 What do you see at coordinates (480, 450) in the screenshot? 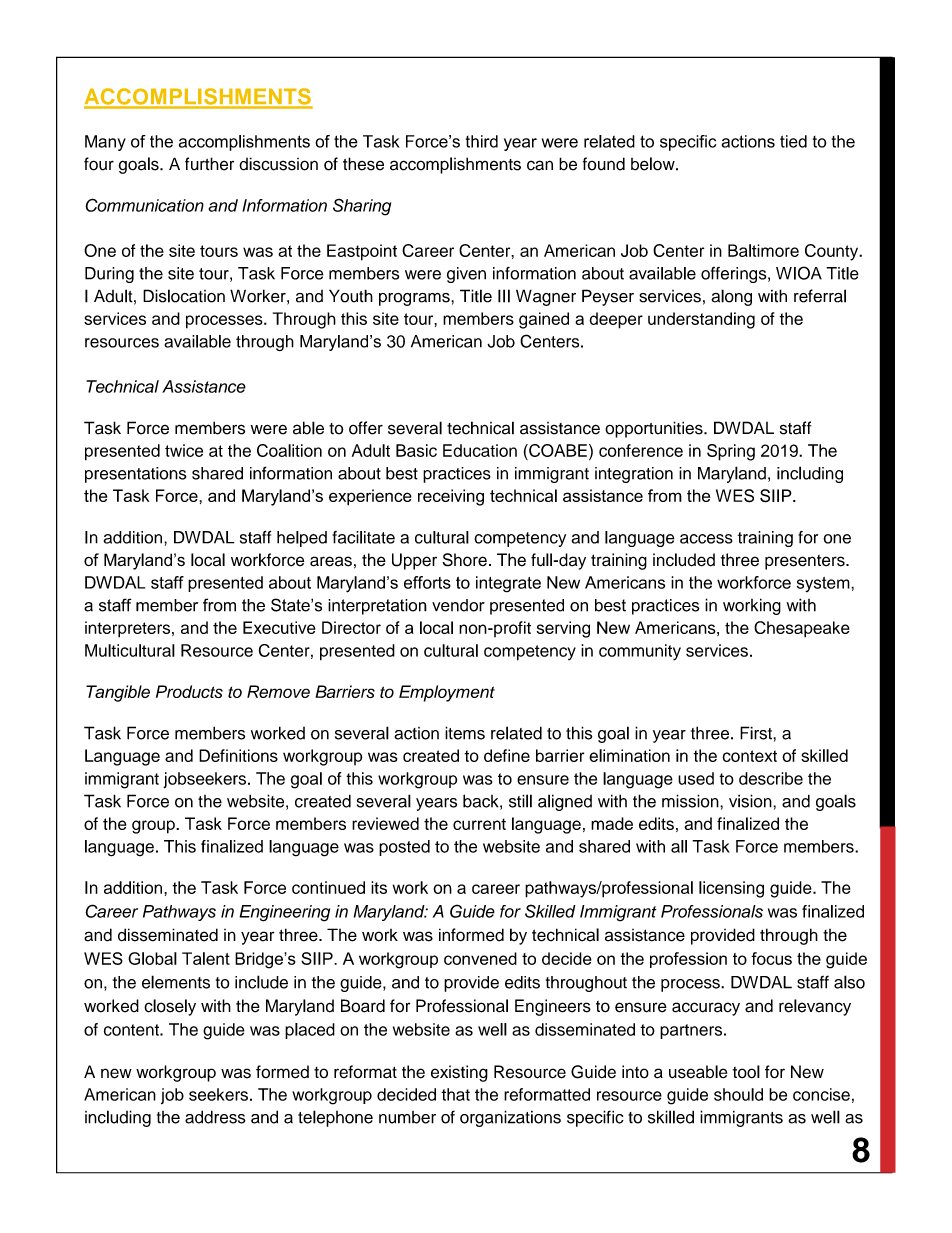
I see `Education` at bounding box center [480, 450].
